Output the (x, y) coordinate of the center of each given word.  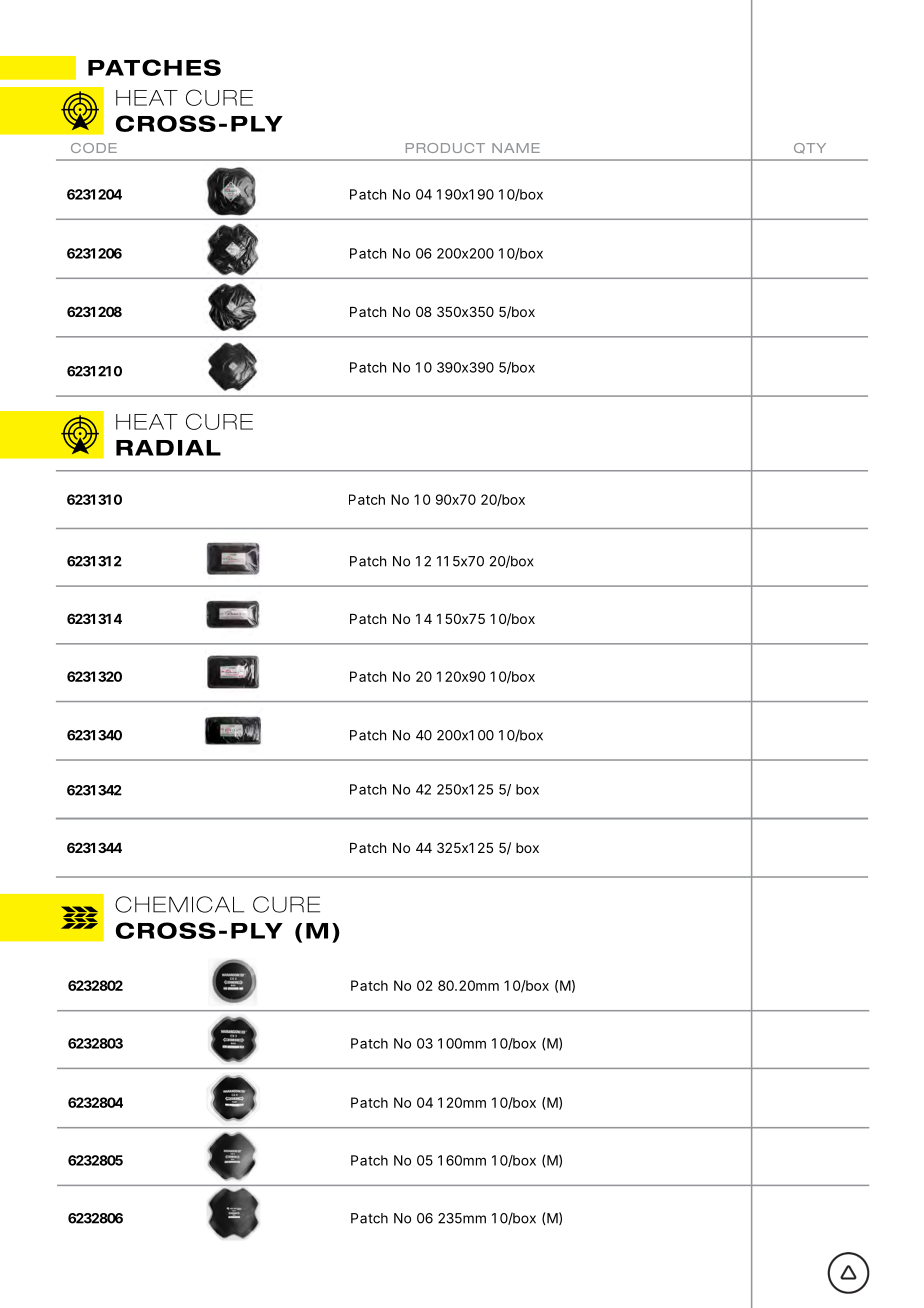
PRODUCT (445, 148)
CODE (94, 148)
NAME (516, 148)
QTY (810, 148)
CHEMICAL (179, 904)
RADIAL (168, 448)
